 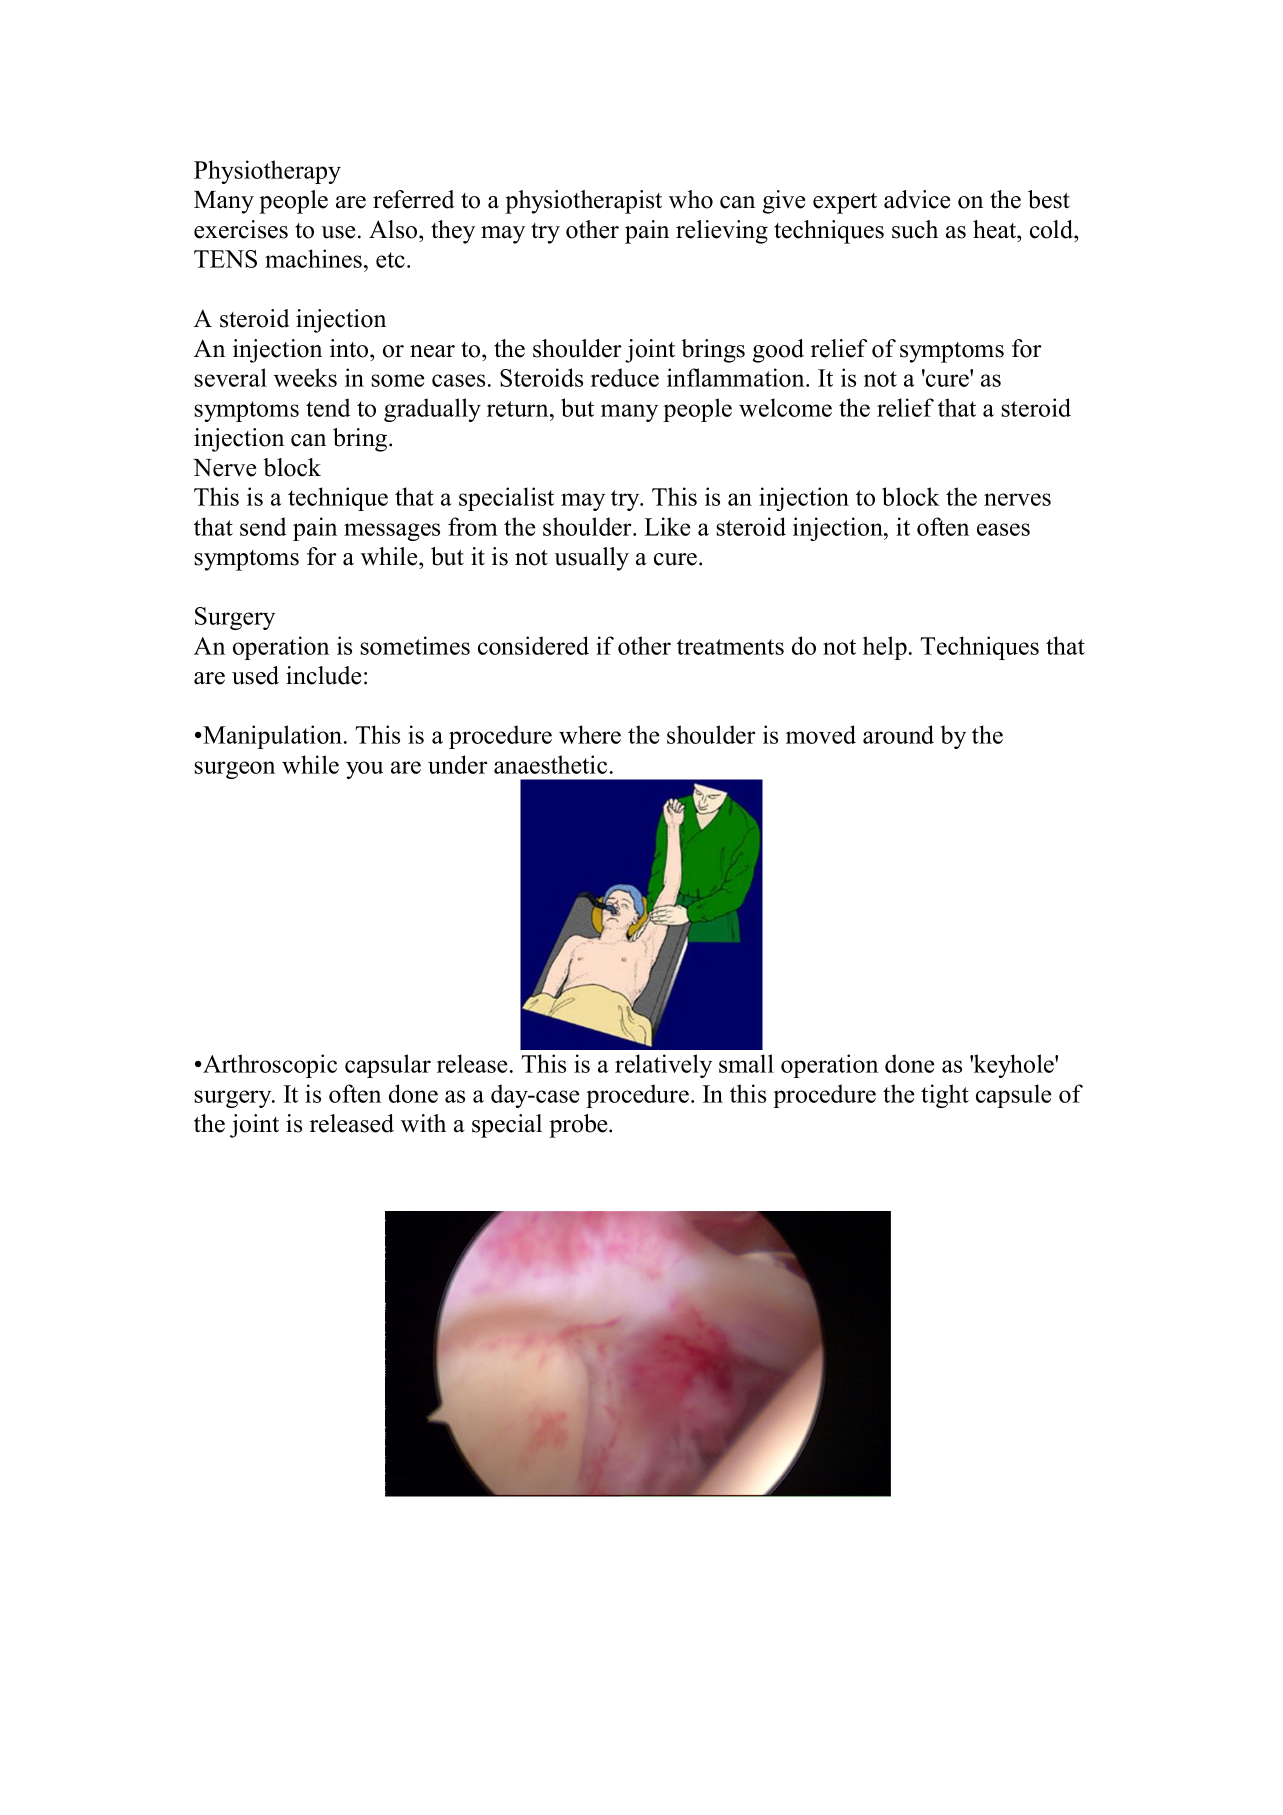 I want to click on around, so click(x=898, y=734).
